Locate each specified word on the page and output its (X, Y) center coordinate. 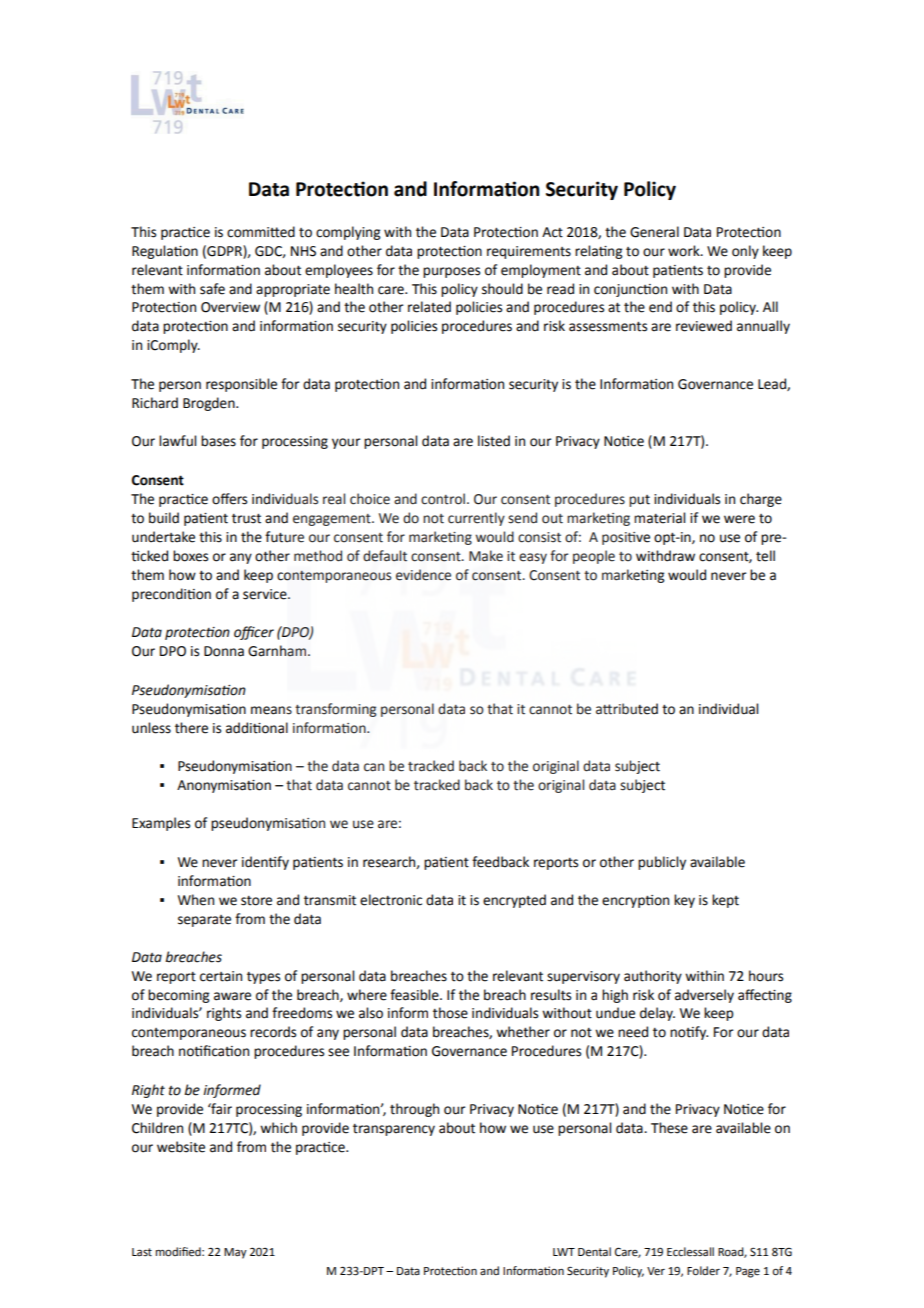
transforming (336, 710)
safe (212, 289)
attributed (627, 709)
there (191, 728)
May (235, 1253)
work (685, 251)
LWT (564, 1252)
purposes (451, 272)
